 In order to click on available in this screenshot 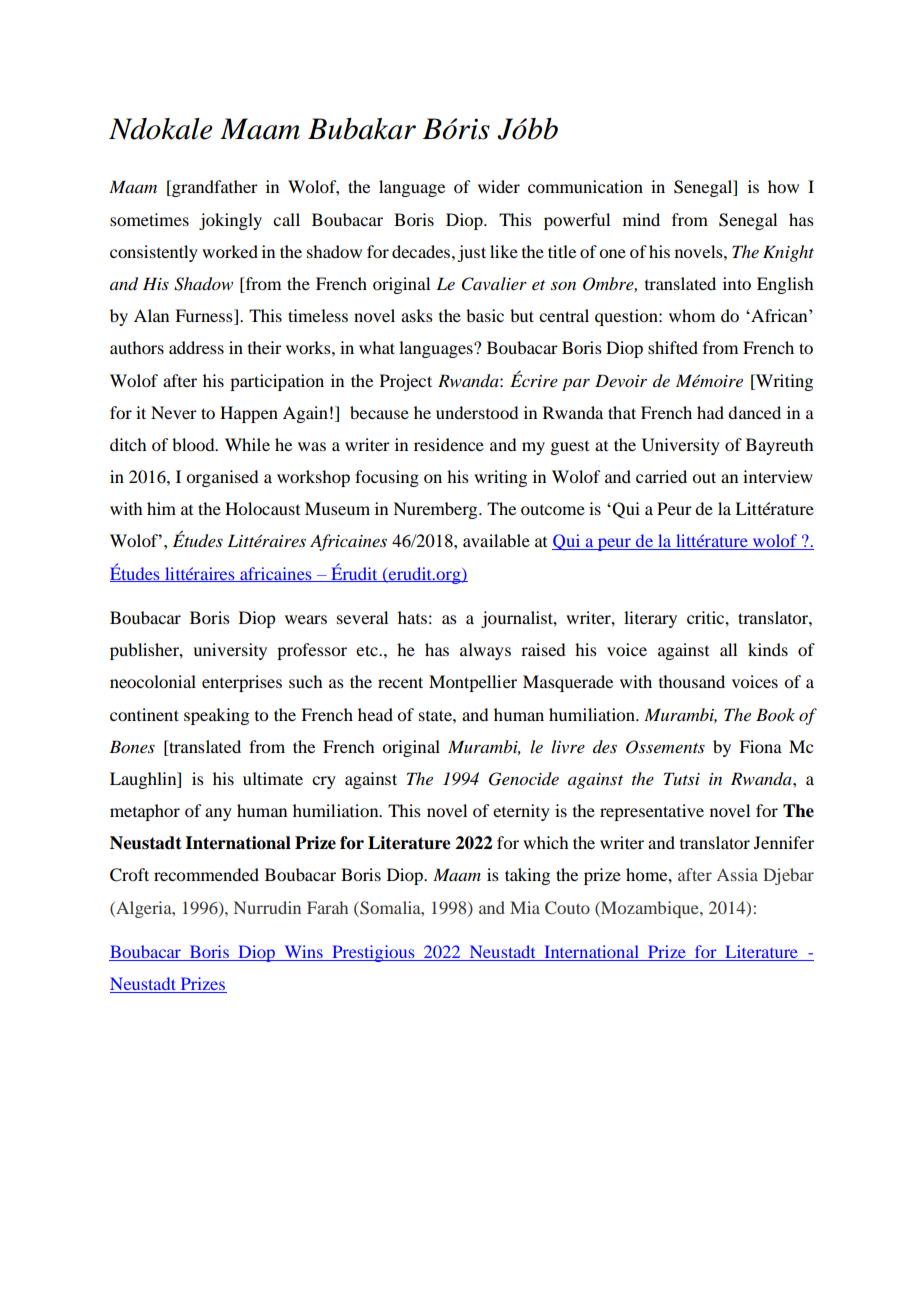, I will do `click(496, 540)`.
